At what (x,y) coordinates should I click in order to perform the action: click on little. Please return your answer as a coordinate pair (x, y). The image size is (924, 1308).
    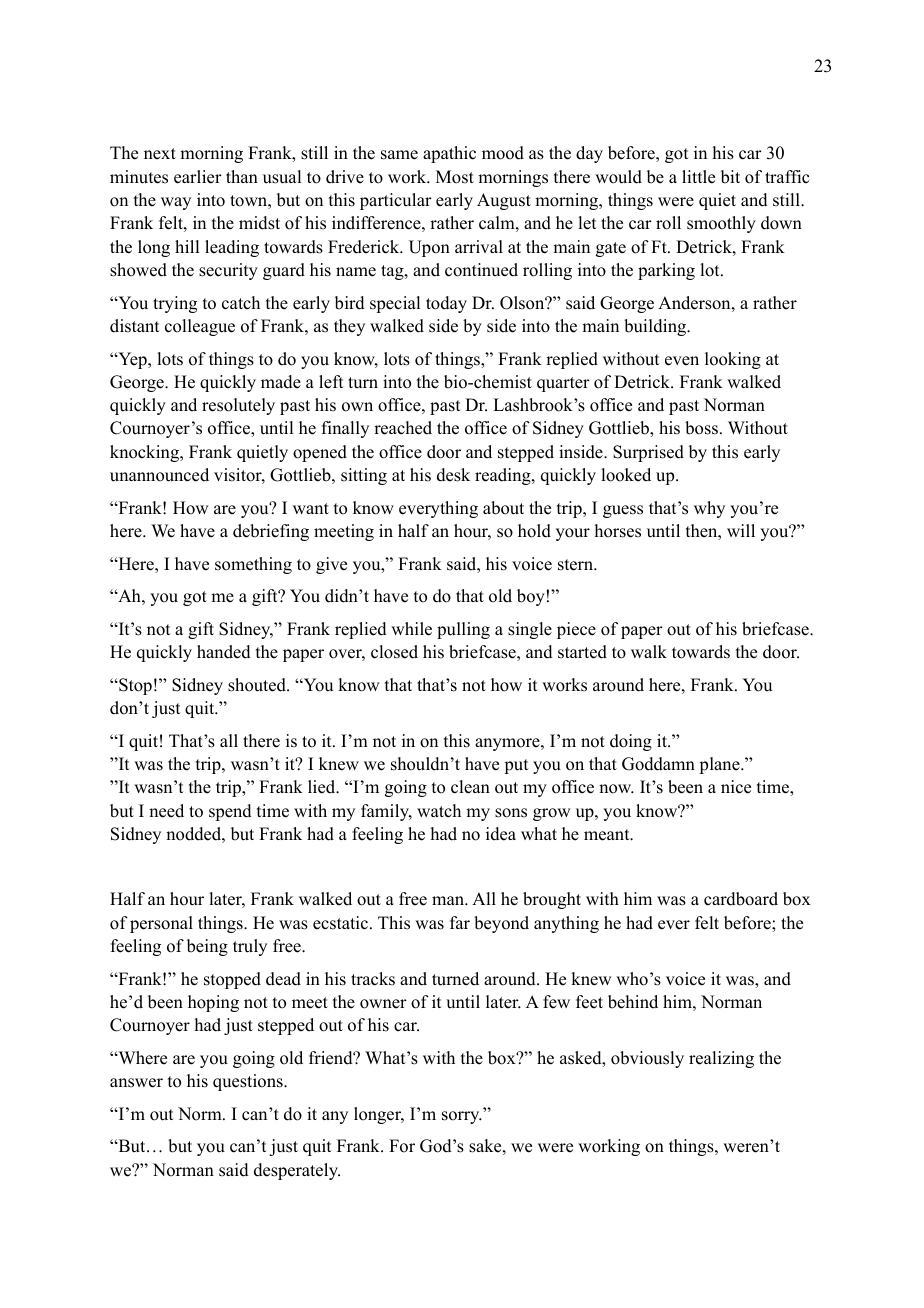
    Looking at the image, I should click on (698, 177).
